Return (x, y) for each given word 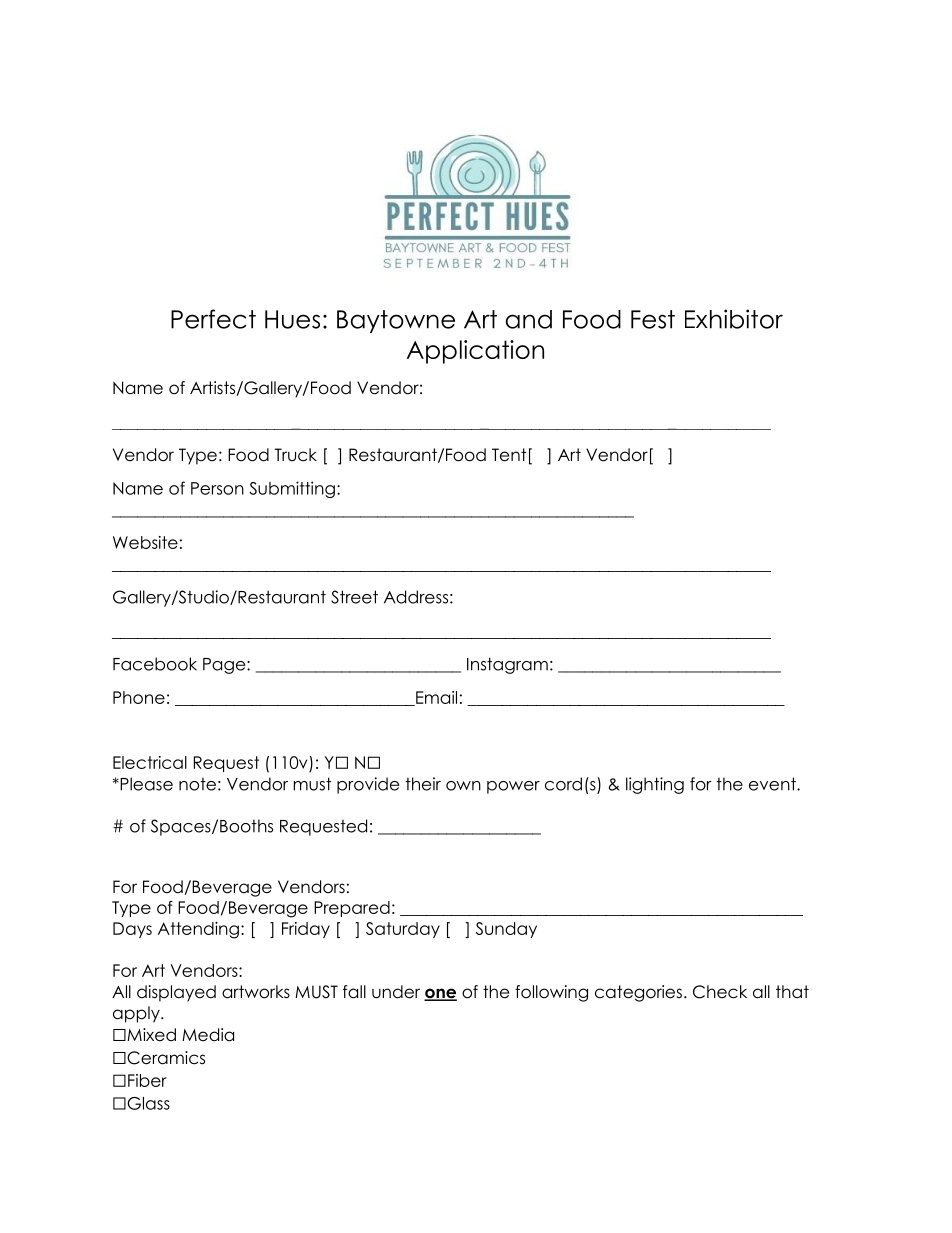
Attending (198, 930)
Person (217, 488)
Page (225, 666)
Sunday (506, 930)
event (773, 784)
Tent (509, 455)
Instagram (507, 665)
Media (208, 1035)
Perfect (213, 319)
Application (475, 352)
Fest (653, 319)
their (423, 784)
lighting (655, 785)
